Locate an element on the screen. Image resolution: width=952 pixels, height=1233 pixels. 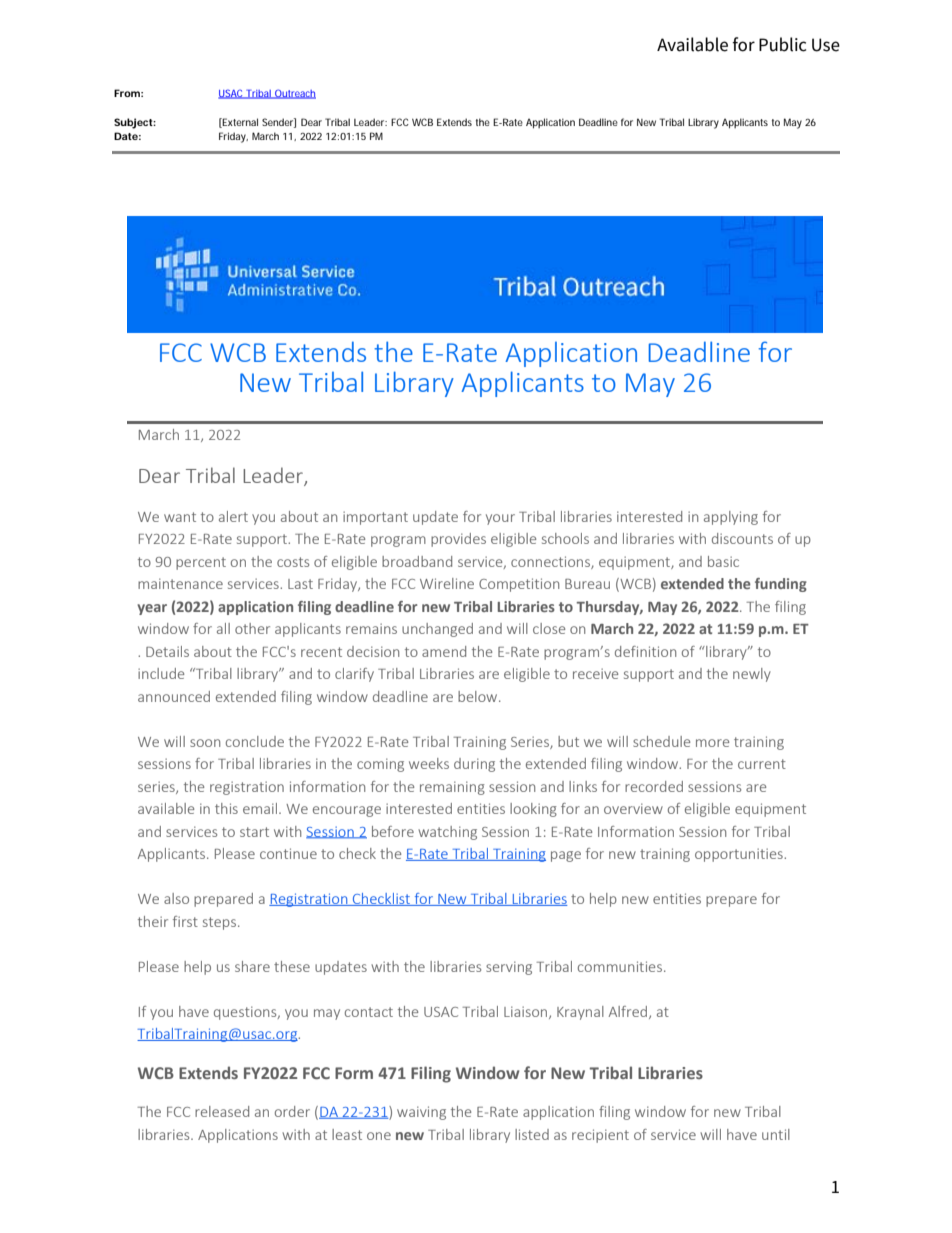
your is located at coordinates (500, 519).
